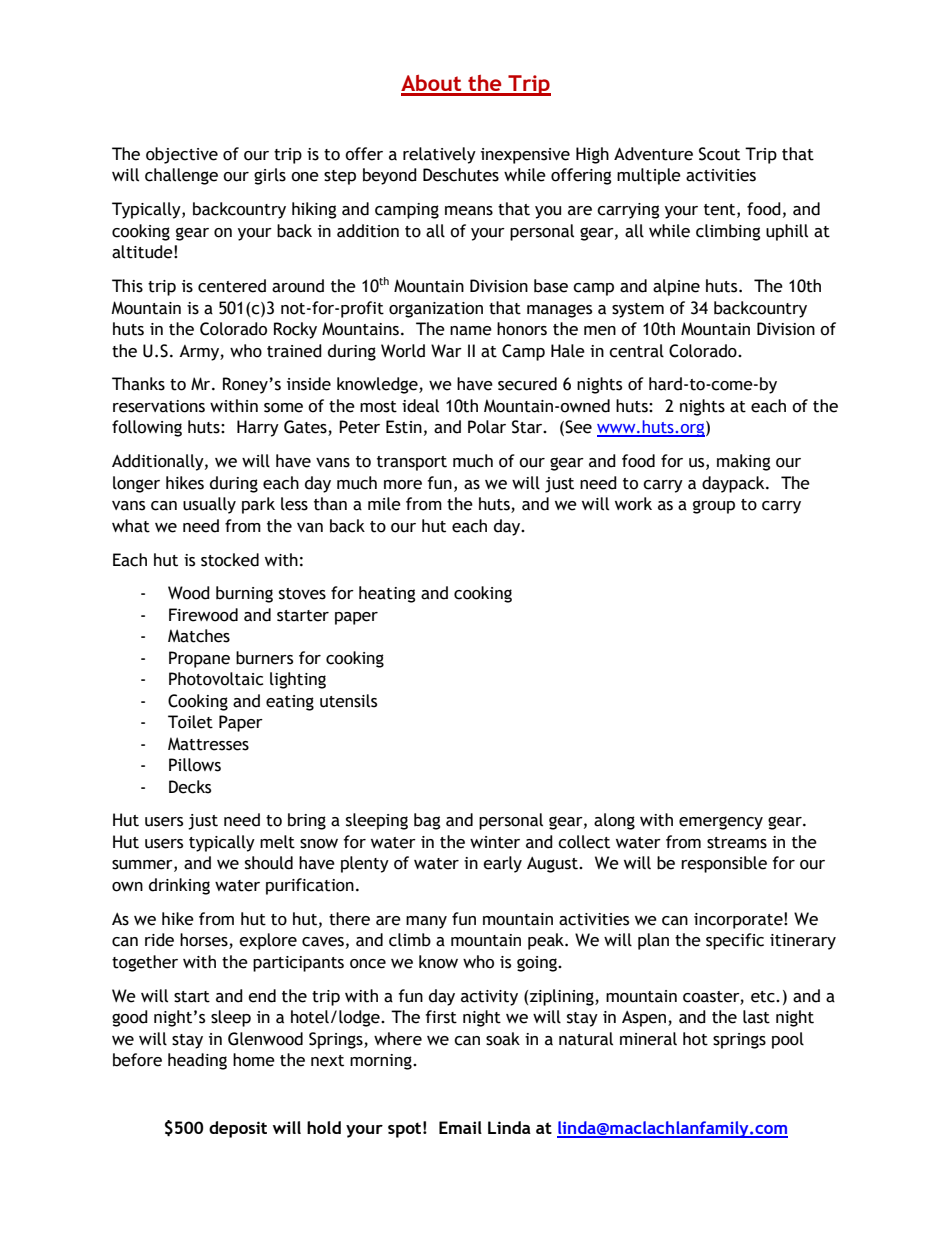  What do you see at coordinates (403, 485) in the document?
I see `more` at bounding box center [403, 485].
